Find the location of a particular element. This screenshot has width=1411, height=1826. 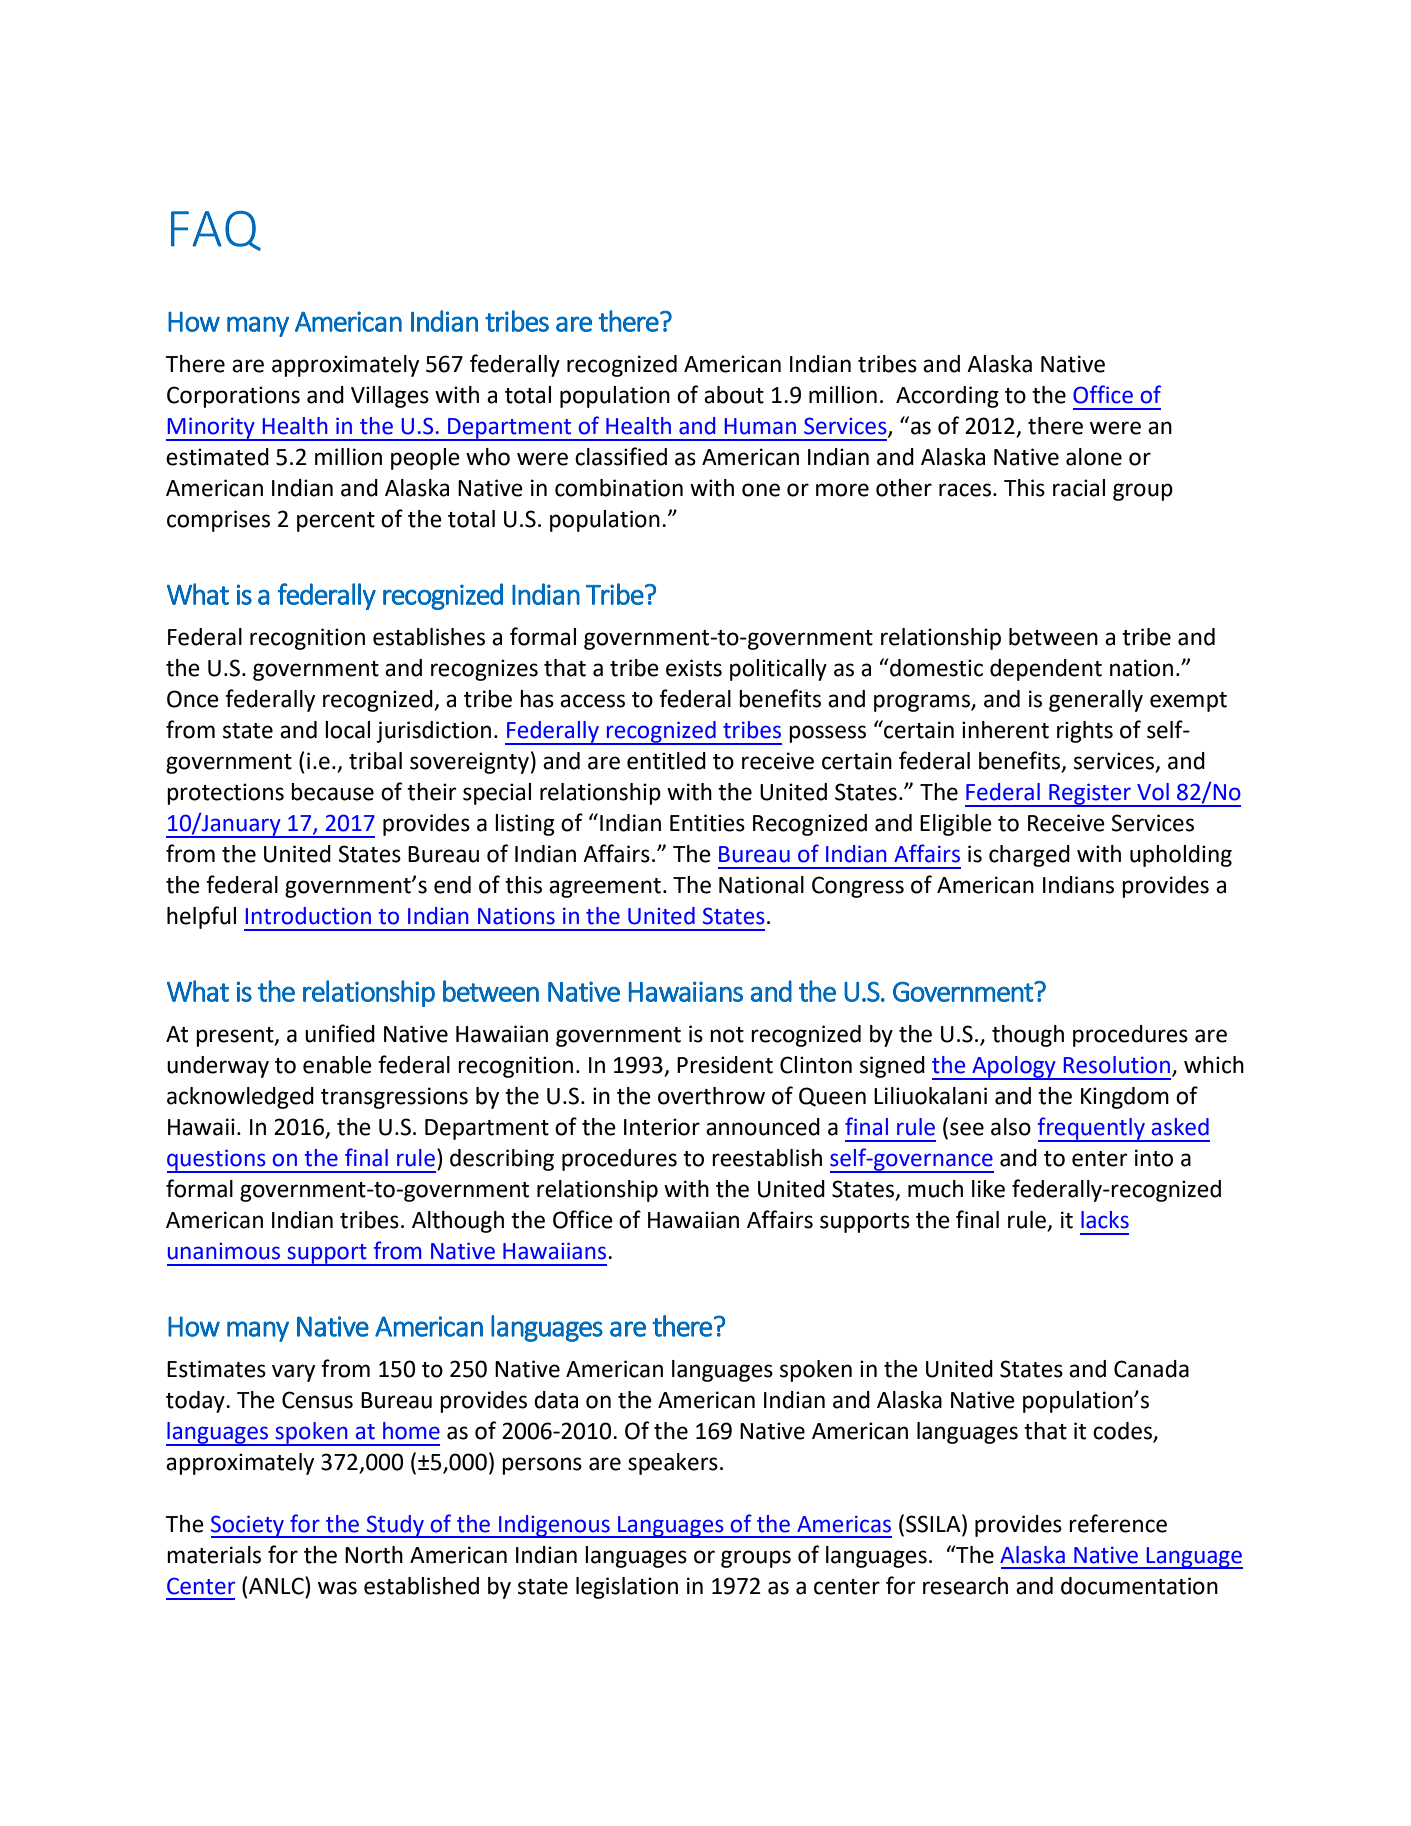

reestablish is located at coordinates (767, 1158).
